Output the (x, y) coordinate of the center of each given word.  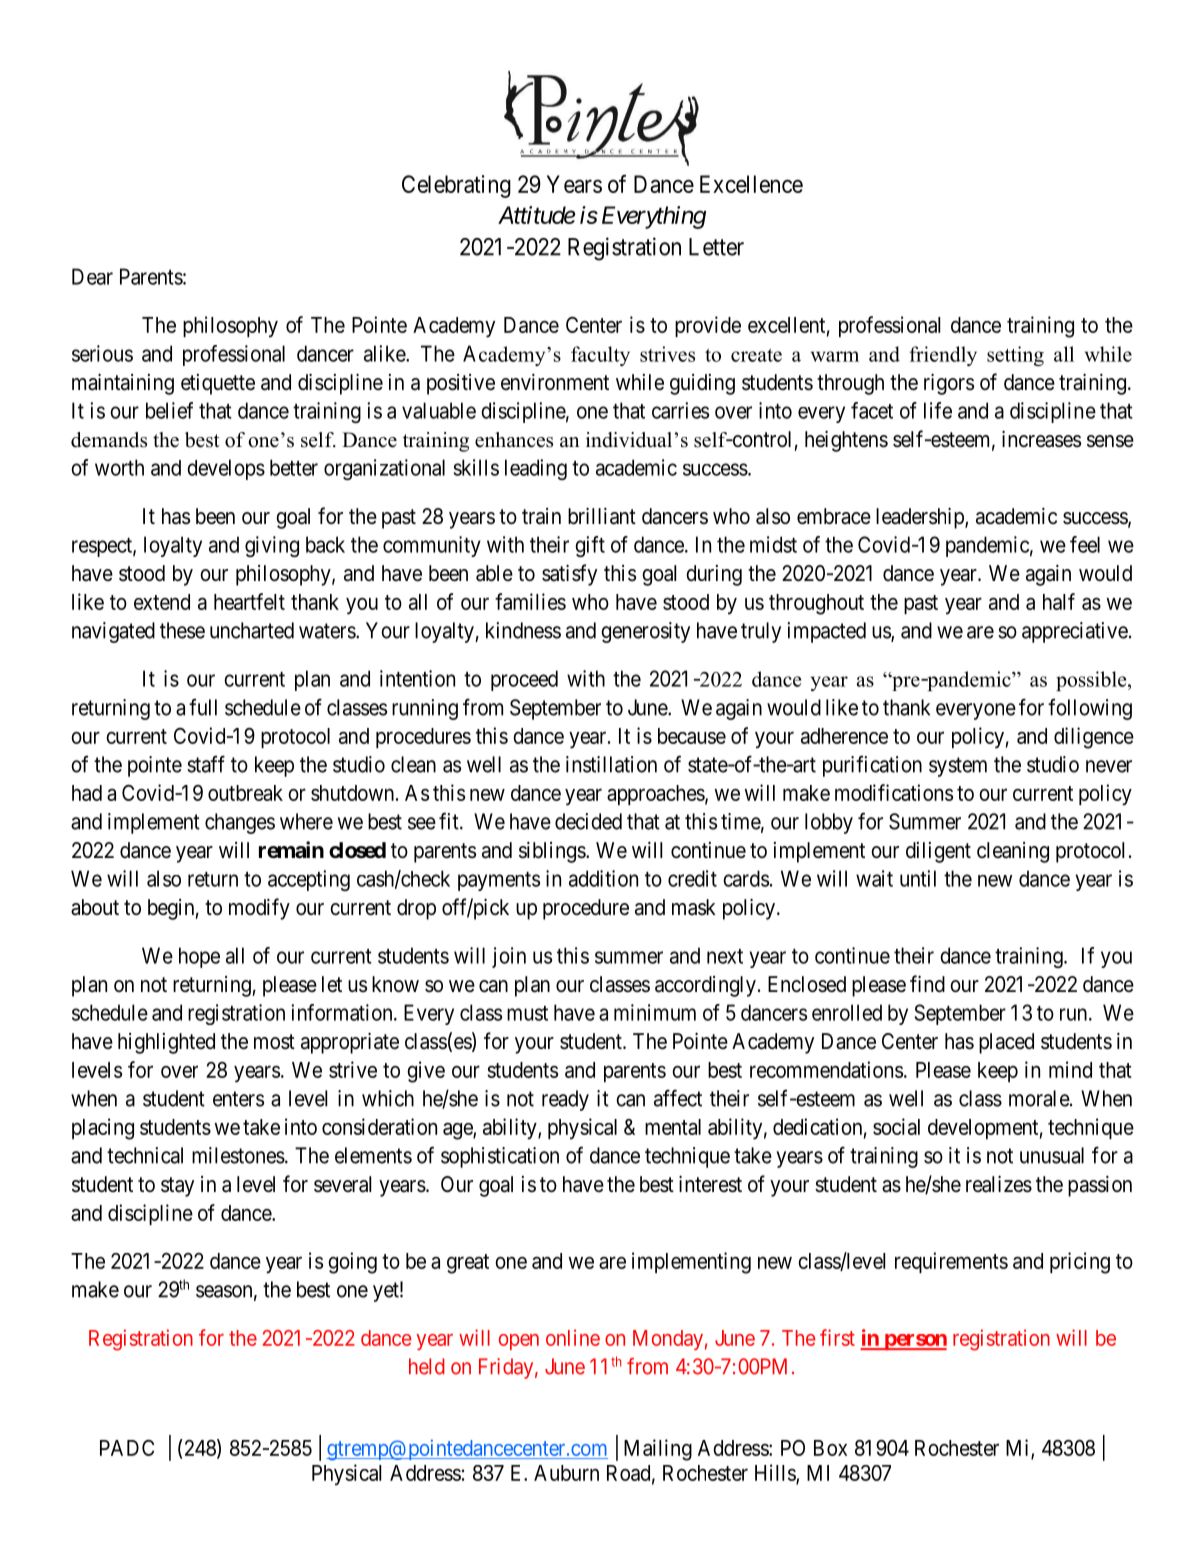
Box (830, 1448)
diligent (938, 852)
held (427, 1366)
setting (1015, 356)
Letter (716, 247)
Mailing (658, 1450)
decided (588, 821)
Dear (92, 276)
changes (240, 823)
